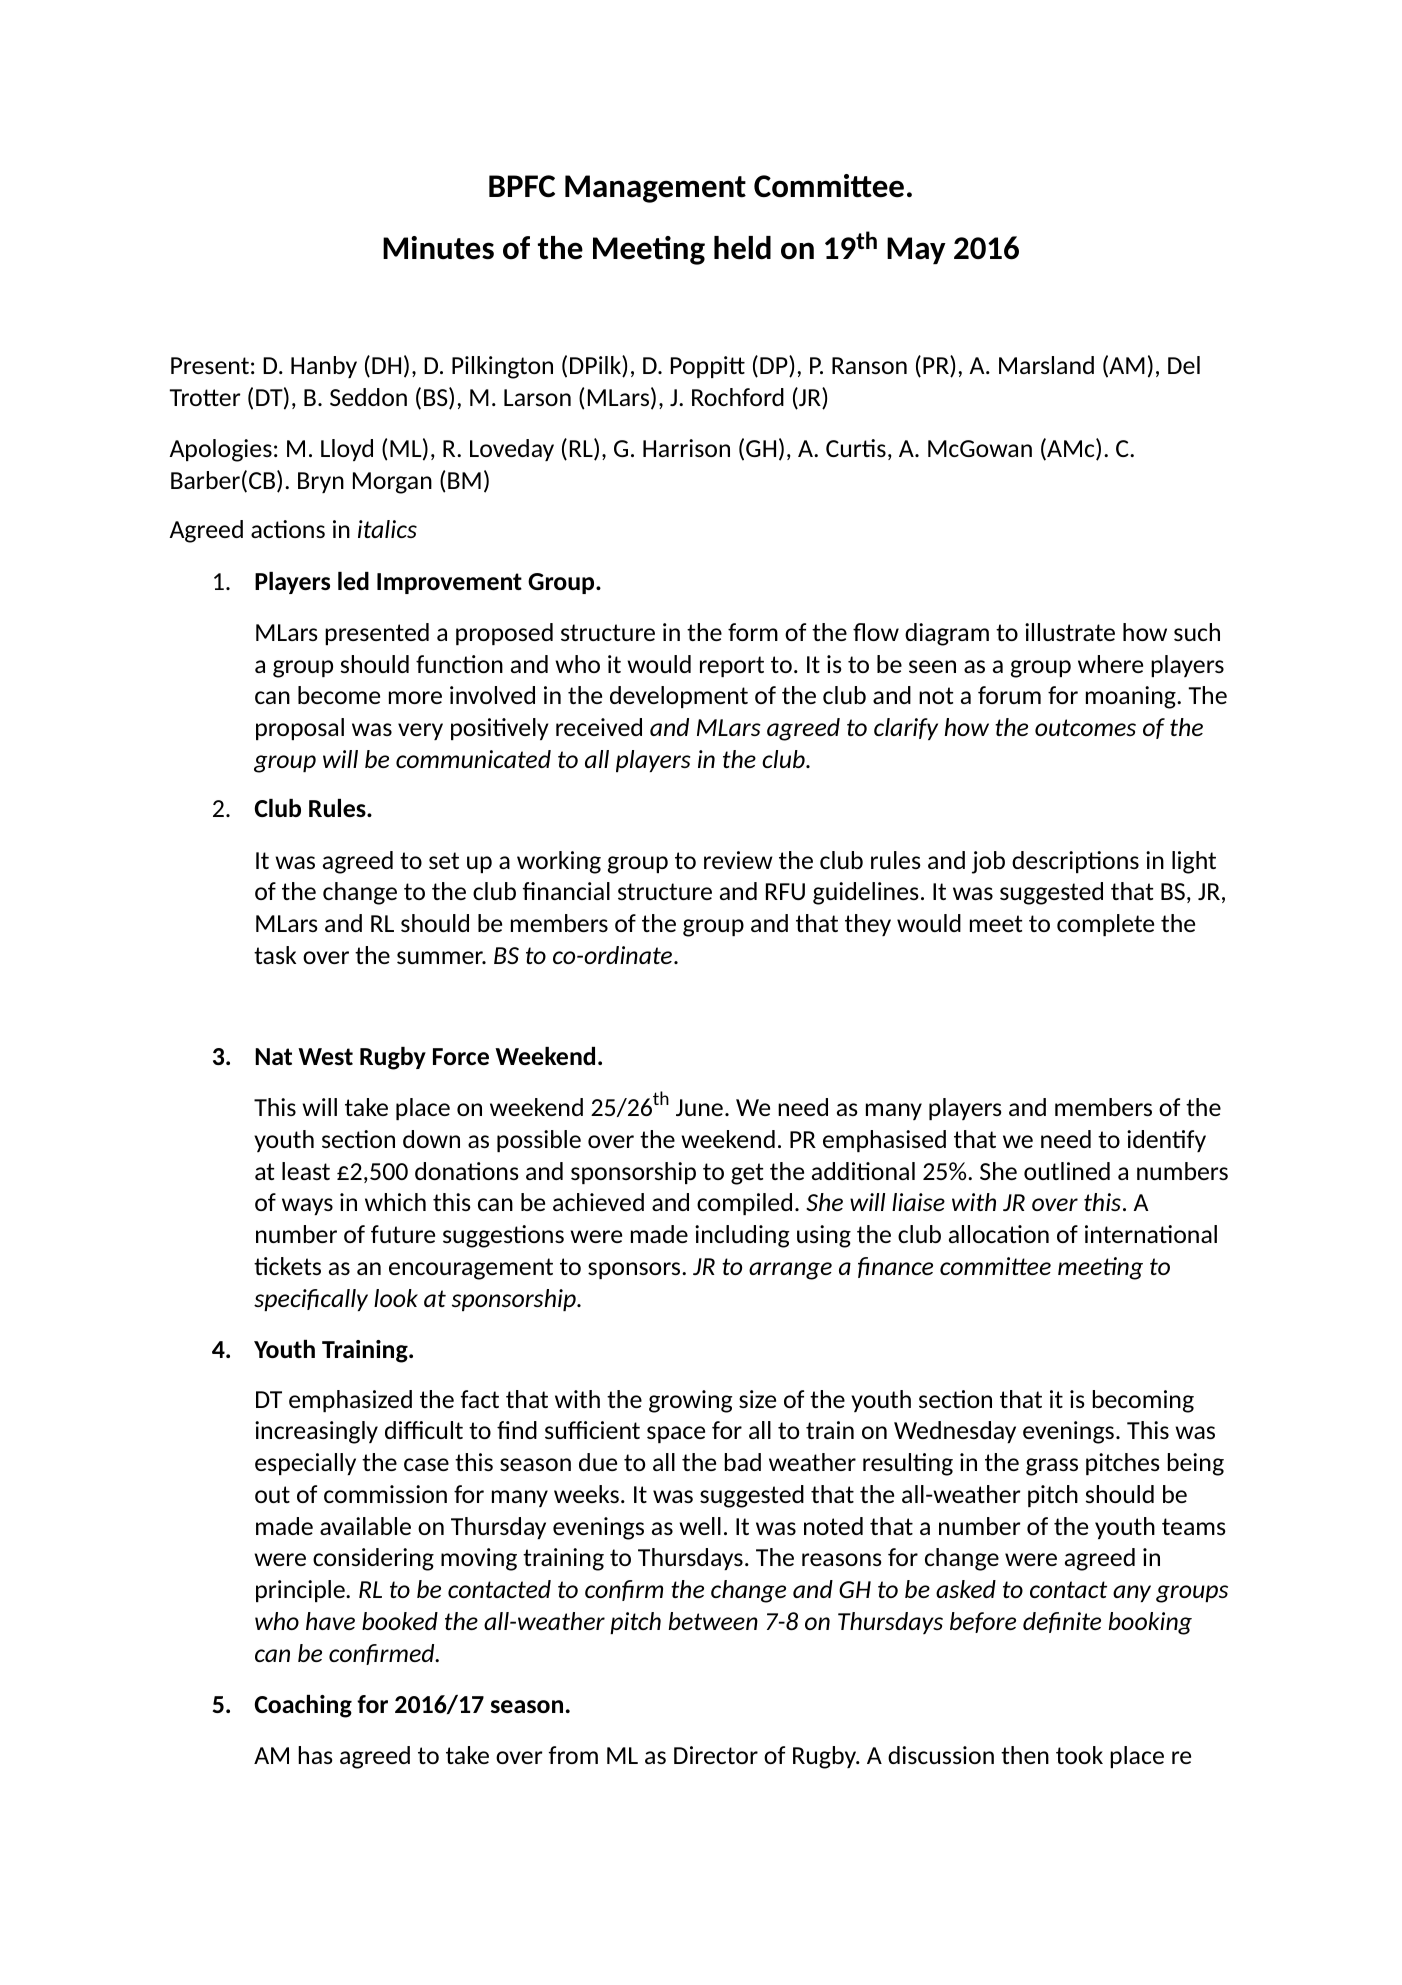  I want to click on May, so click(916, 250).
